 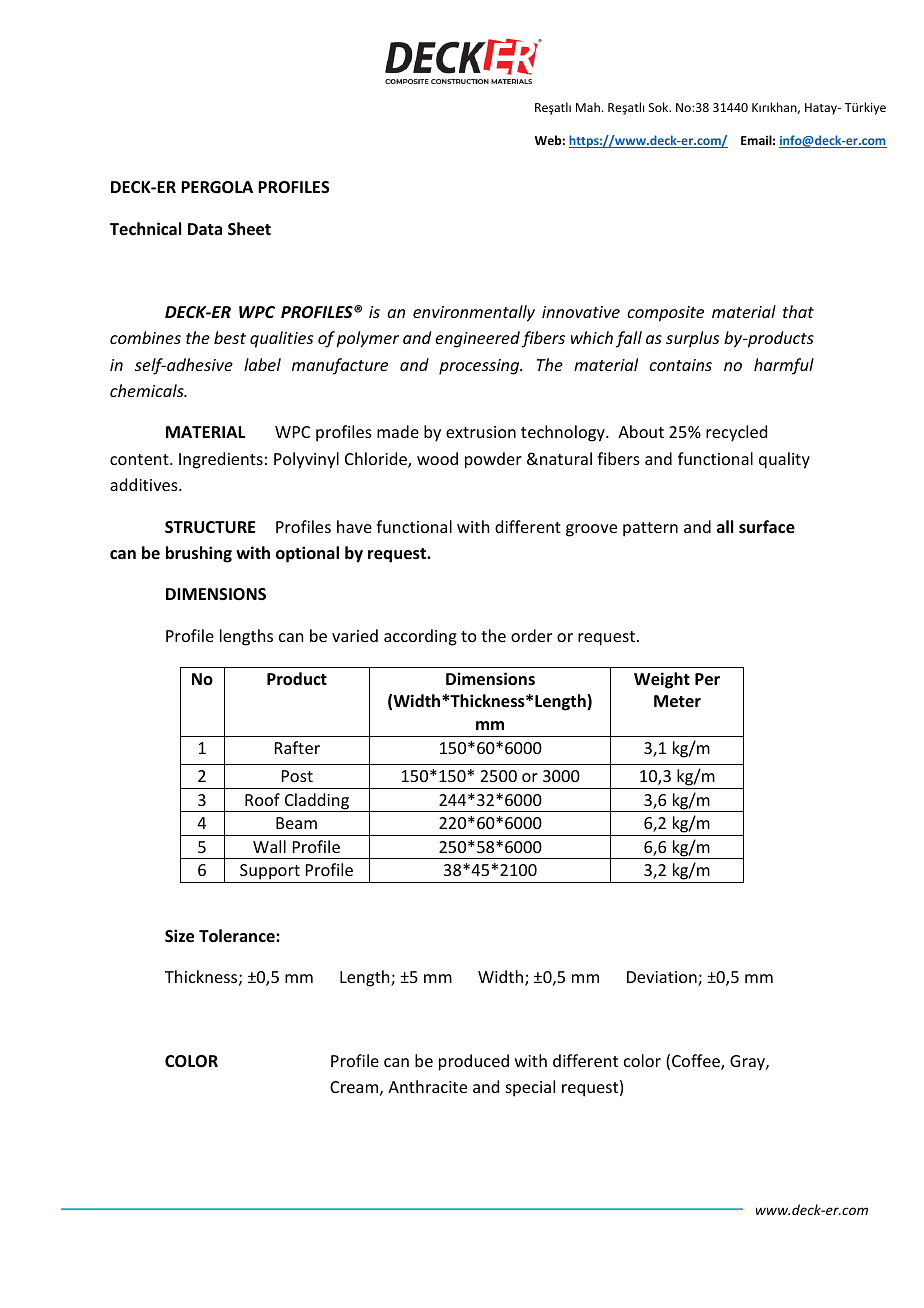 What do you see at coordinates (238, 936) in the page?
I see `Tolerance` at bounding box center [238, 936].
